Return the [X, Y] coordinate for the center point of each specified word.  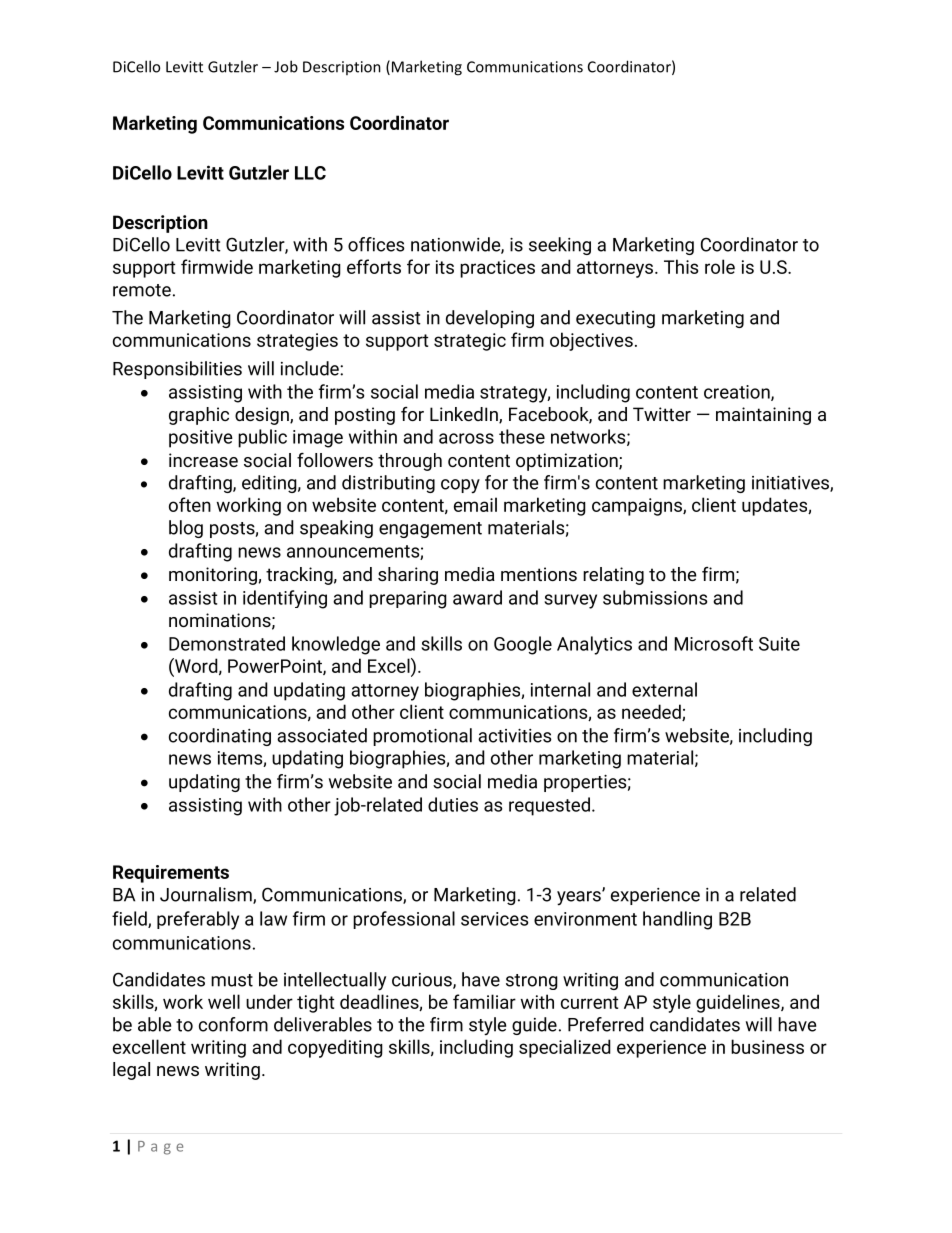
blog [186, 529]
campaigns [638, 507]
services [494, 919]
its [445, 267]
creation [738, 393]
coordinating [220, 737]
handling [677, 920]
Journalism [207, 895]
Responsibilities [177, 370]
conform [233, 1024]
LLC [310, 173]
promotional [422, 737]
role [720, 266]
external [664, 689]
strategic [470, 342]
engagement [430, 530]
